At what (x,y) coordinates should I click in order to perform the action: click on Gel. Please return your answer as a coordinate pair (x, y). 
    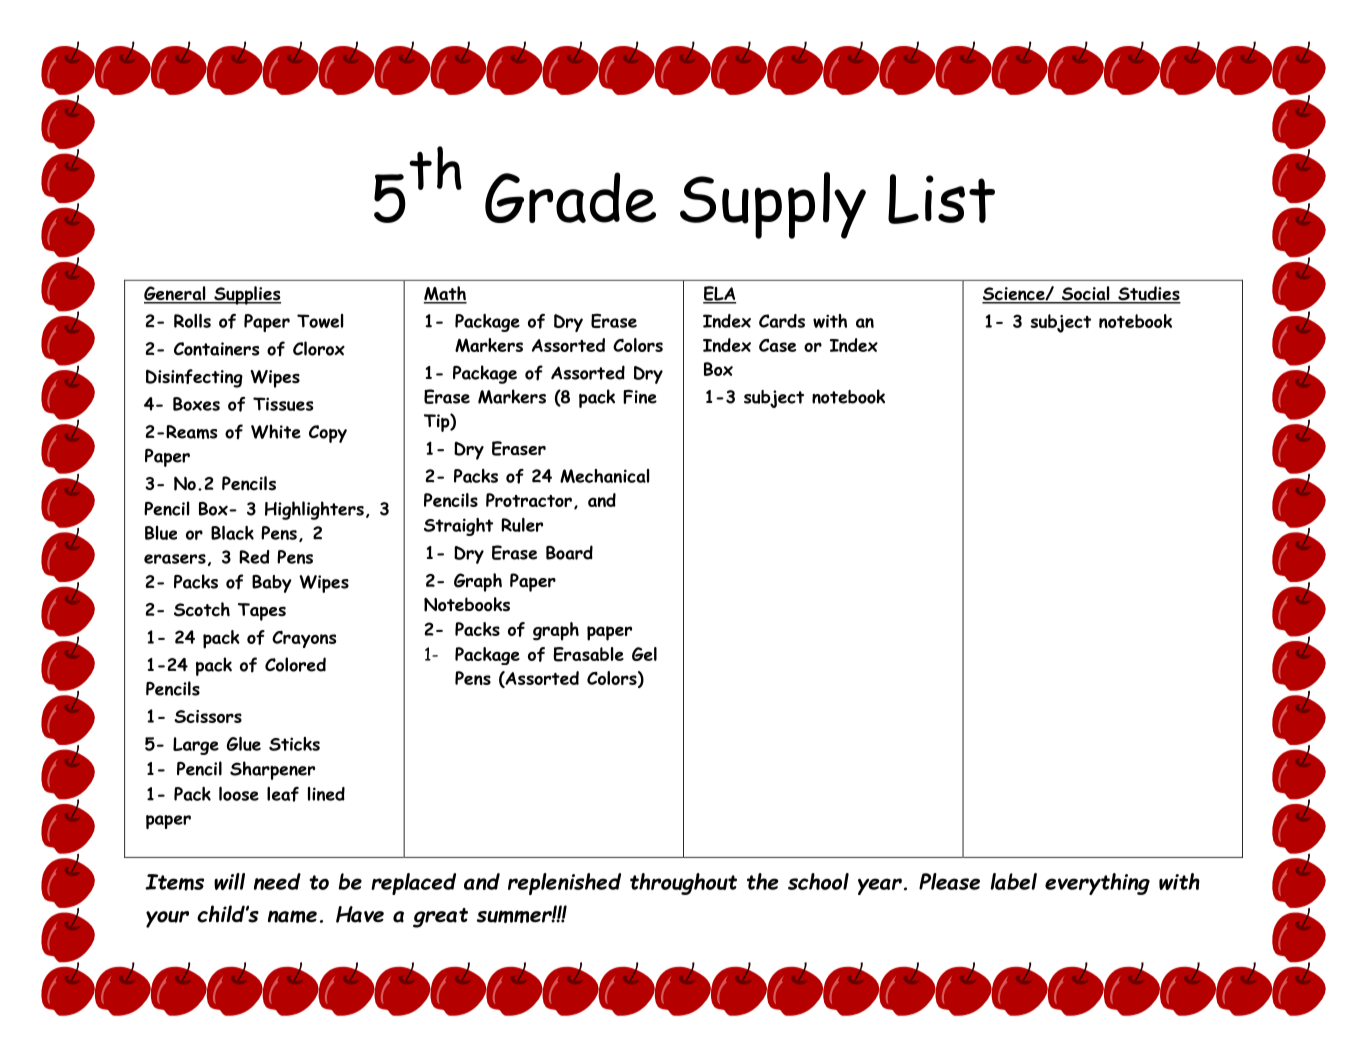
    Looking at the image, I should click on (644, 654).
